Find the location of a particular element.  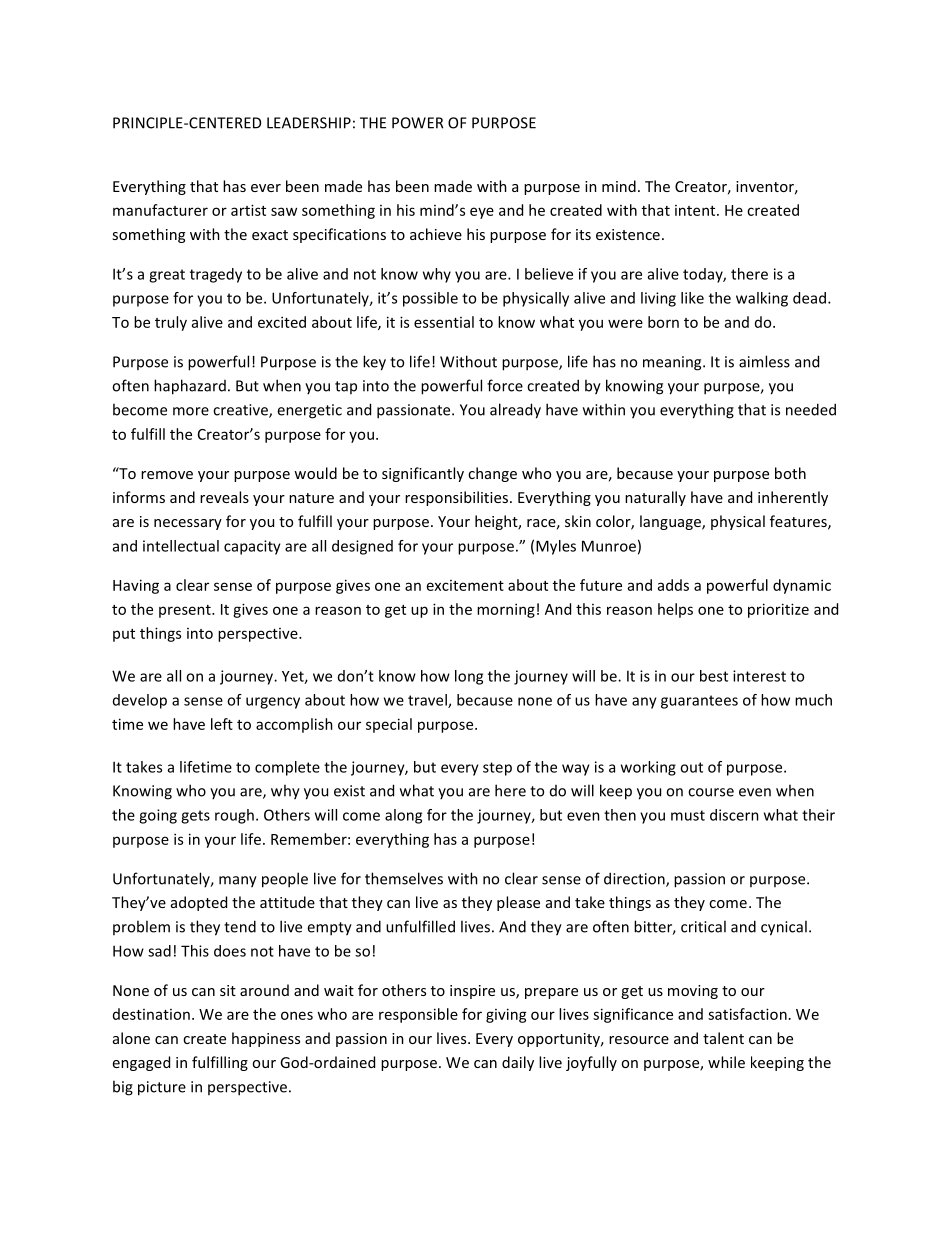

change is located at coordinates (492, 474).
